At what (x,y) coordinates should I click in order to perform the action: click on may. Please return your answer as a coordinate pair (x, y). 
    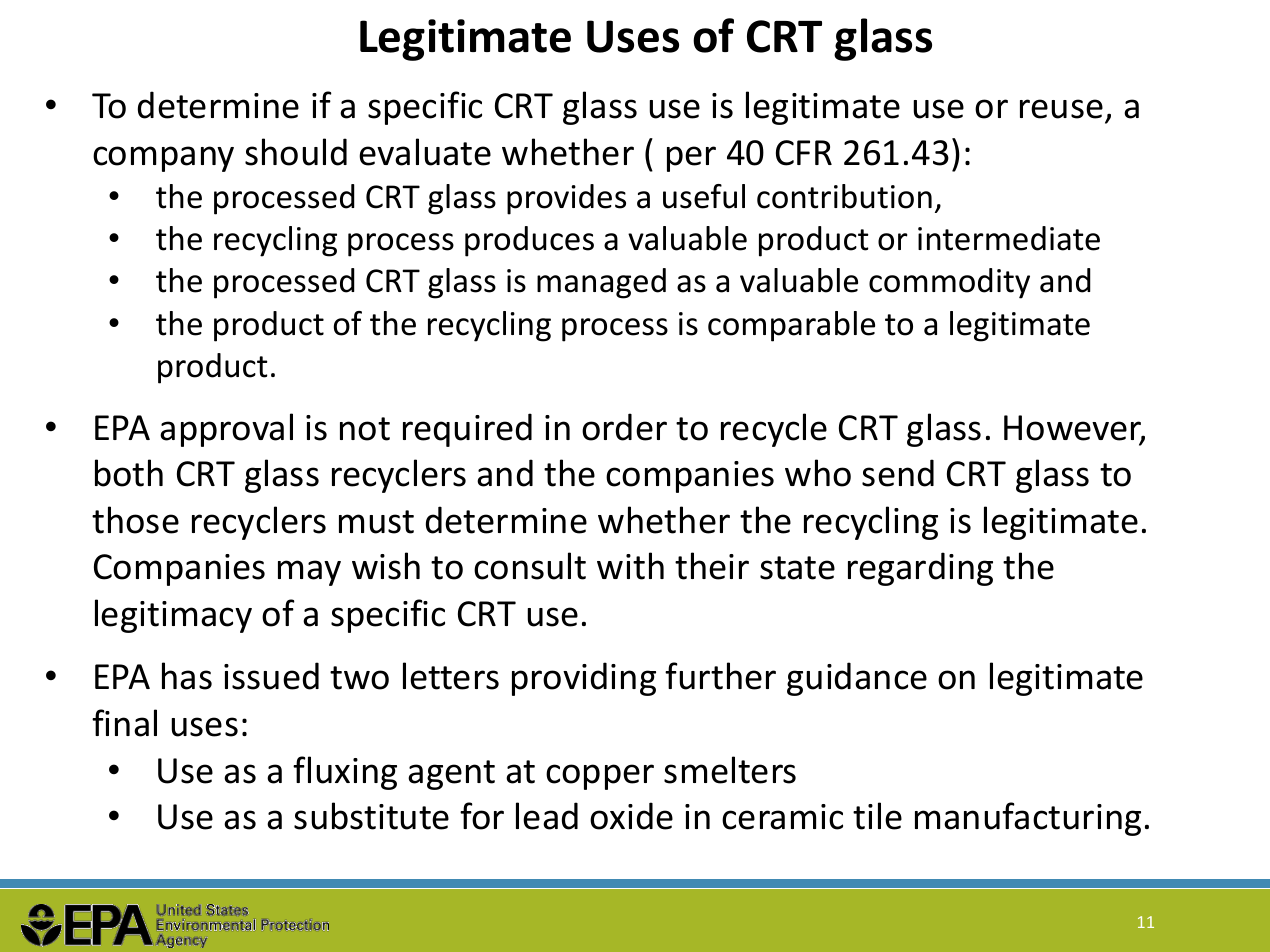
    Looking at the image, I should click on (309, 573).
